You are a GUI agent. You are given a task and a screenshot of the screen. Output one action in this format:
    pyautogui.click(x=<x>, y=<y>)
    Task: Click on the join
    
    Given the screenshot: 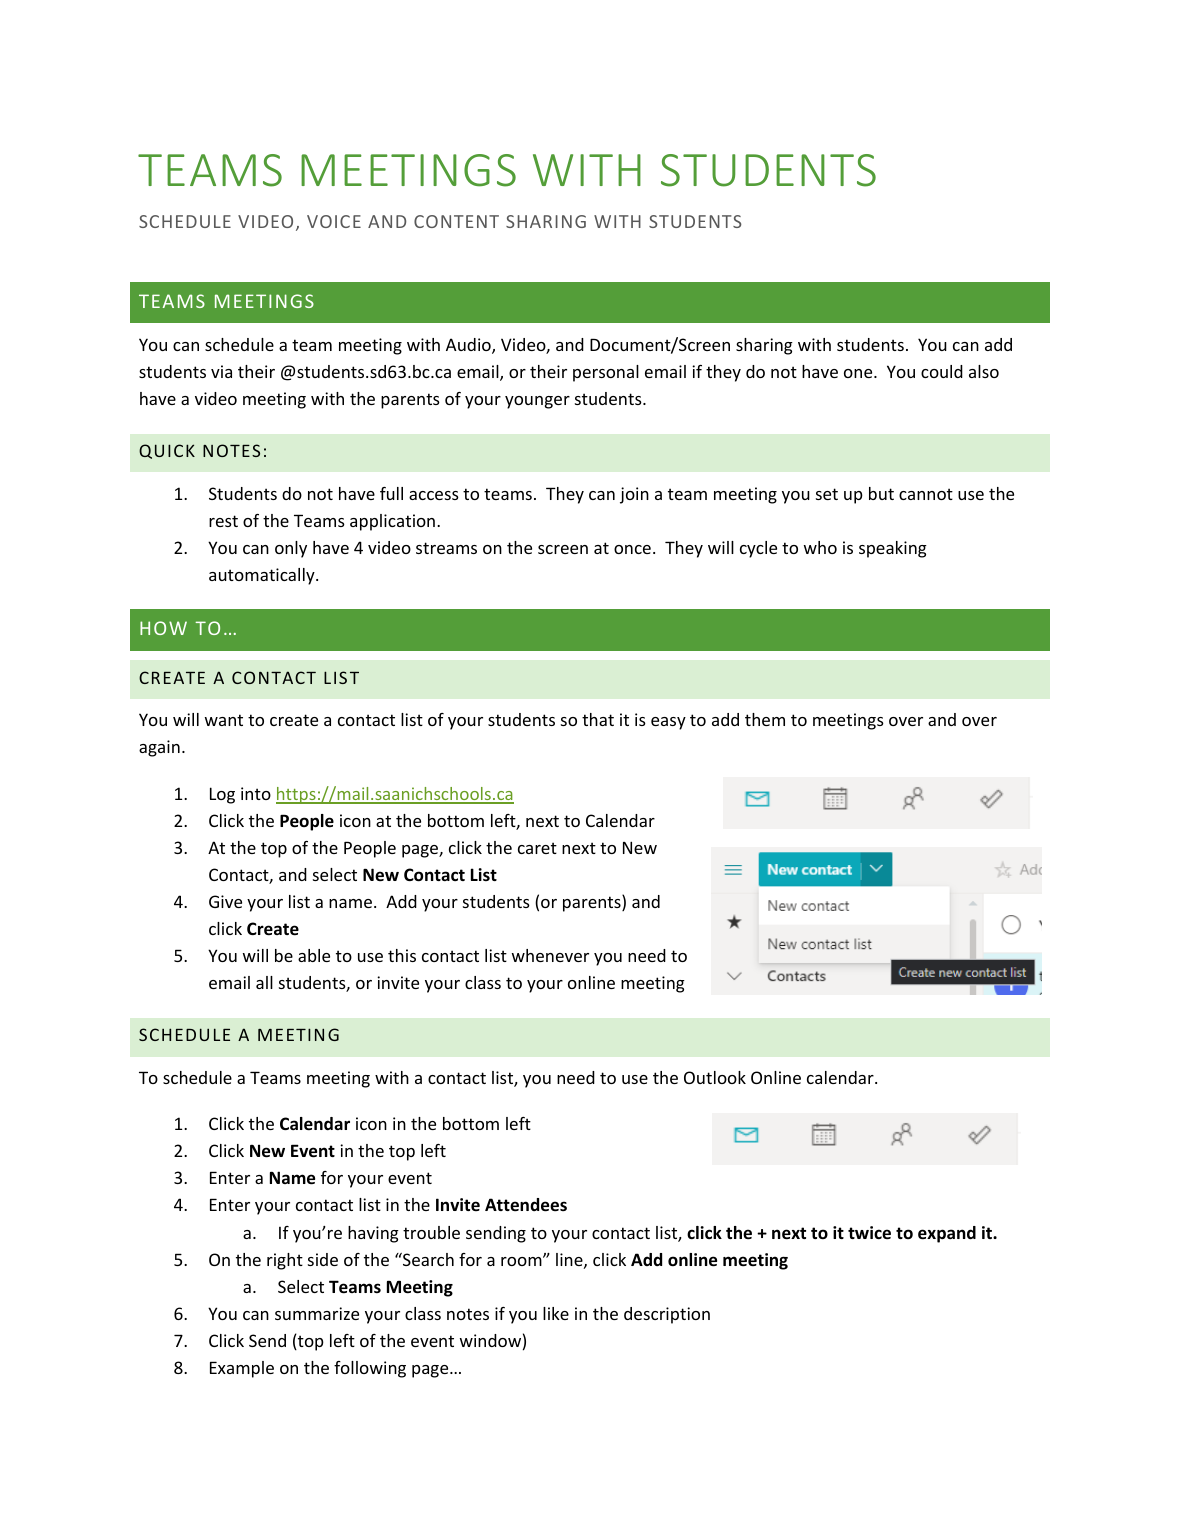 What is the action you would take?
    pyautogui.click(x=634, y=495)
